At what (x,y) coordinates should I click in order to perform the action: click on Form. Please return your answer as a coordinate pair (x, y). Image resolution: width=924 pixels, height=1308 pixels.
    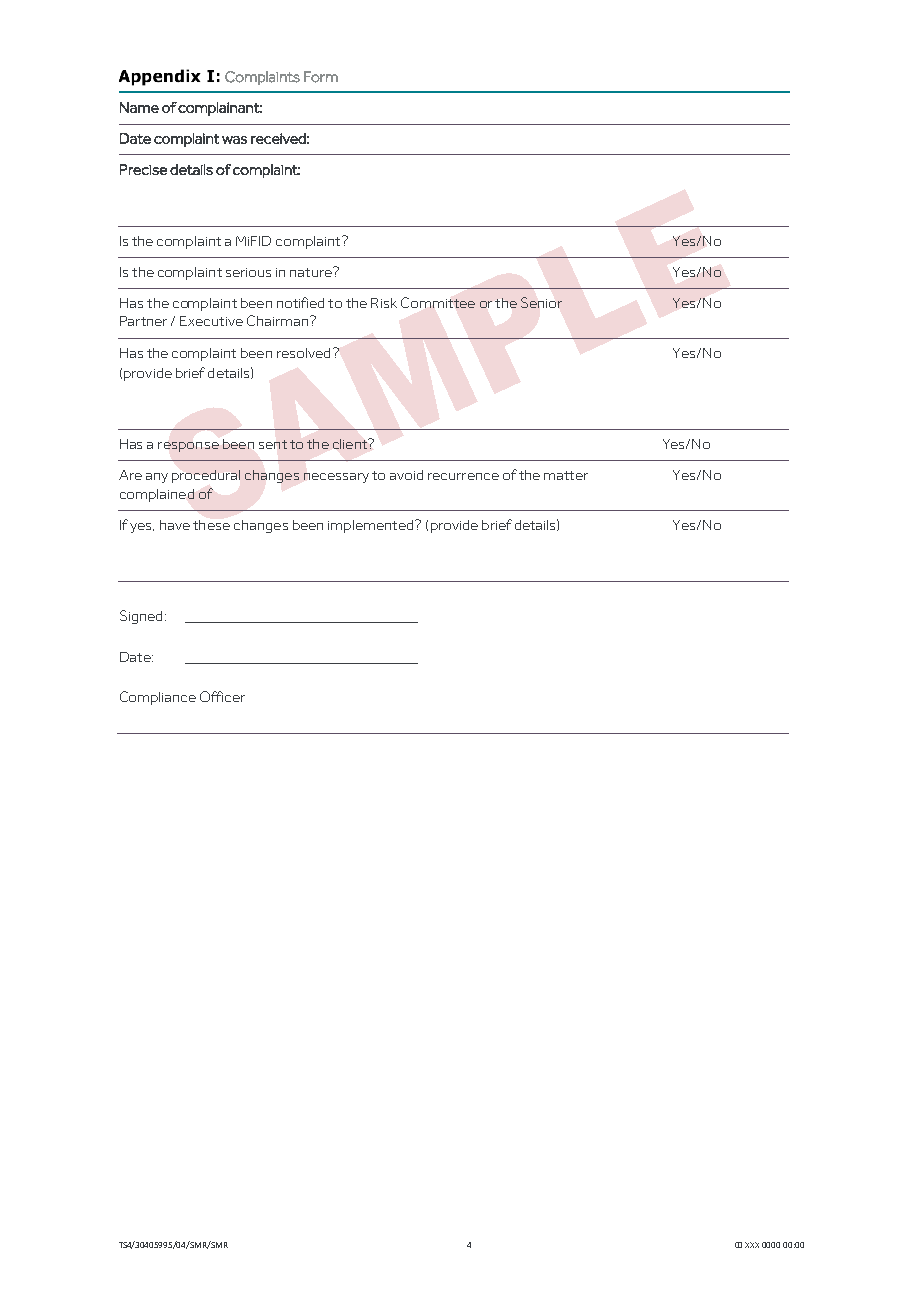
    Looking at the image, I should click on (321, 77).
